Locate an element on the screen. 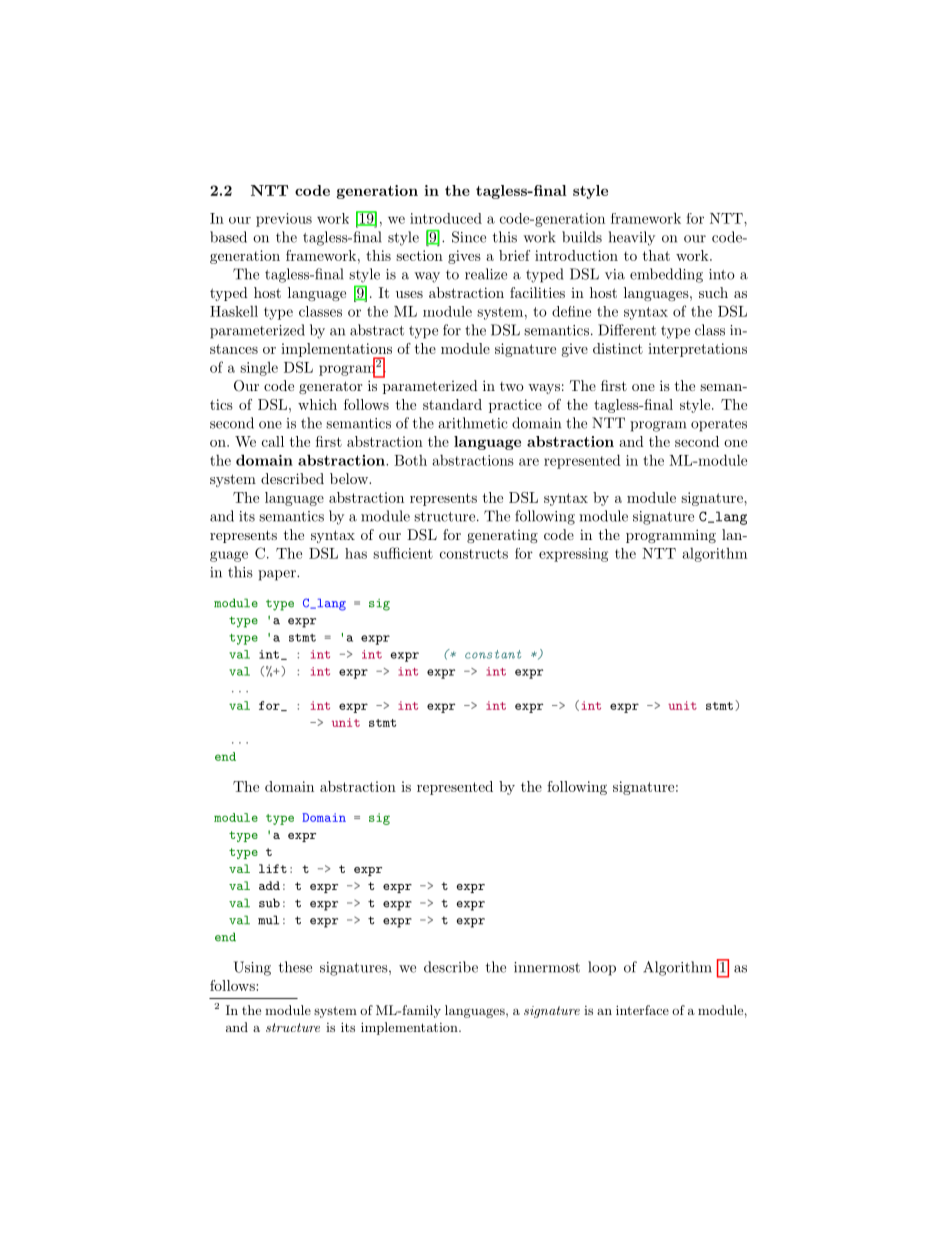  call is located at coordinates (273, 441).
